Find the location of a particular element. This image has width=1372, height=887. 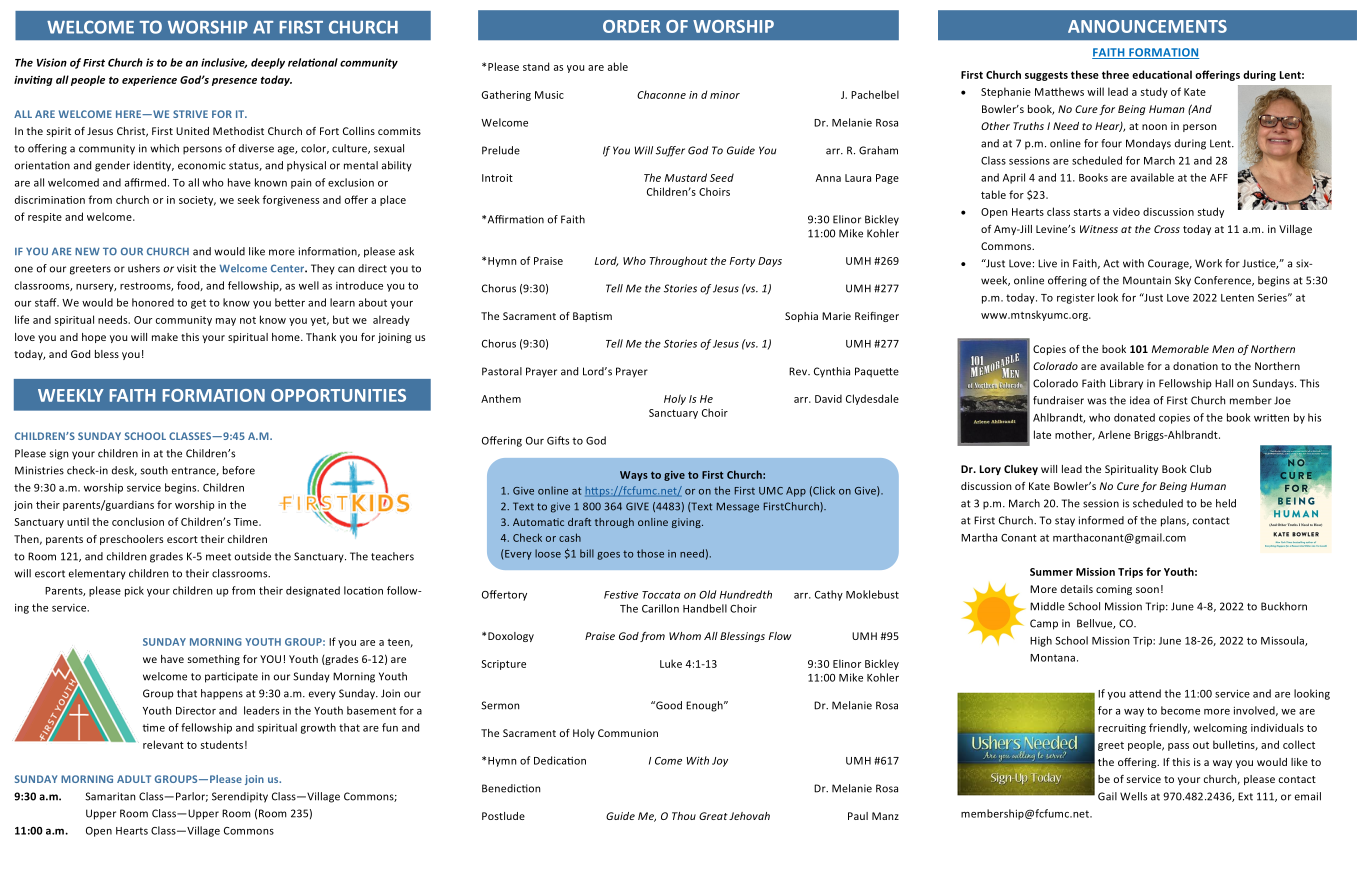

ORDER is located at coordinates (632, 26).
